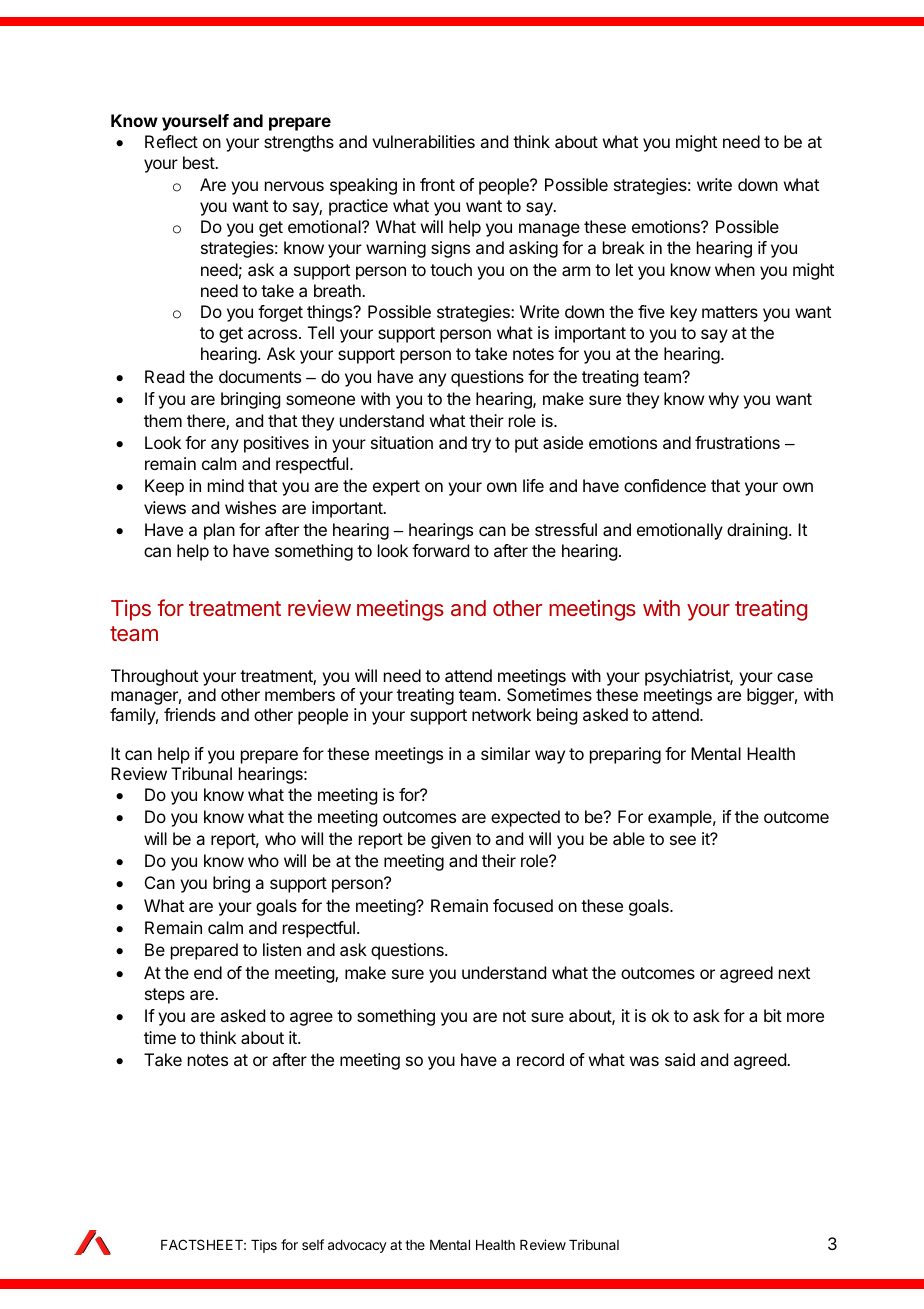  Describe the element at coordinates (437, 184) in the image. I see `front` at that location.
